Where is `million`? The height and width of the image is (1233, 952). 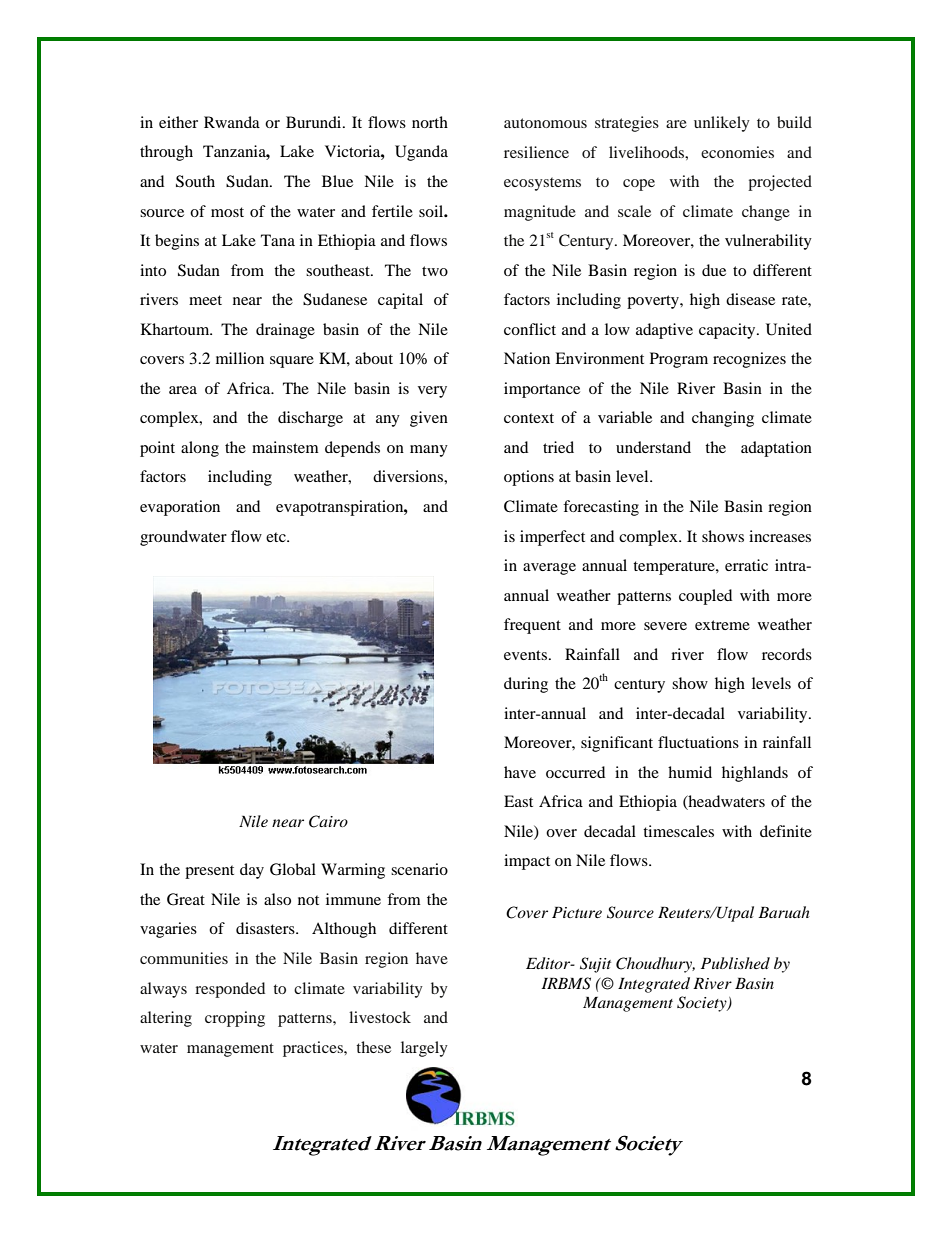
million is located at coordinates (240, 358).
